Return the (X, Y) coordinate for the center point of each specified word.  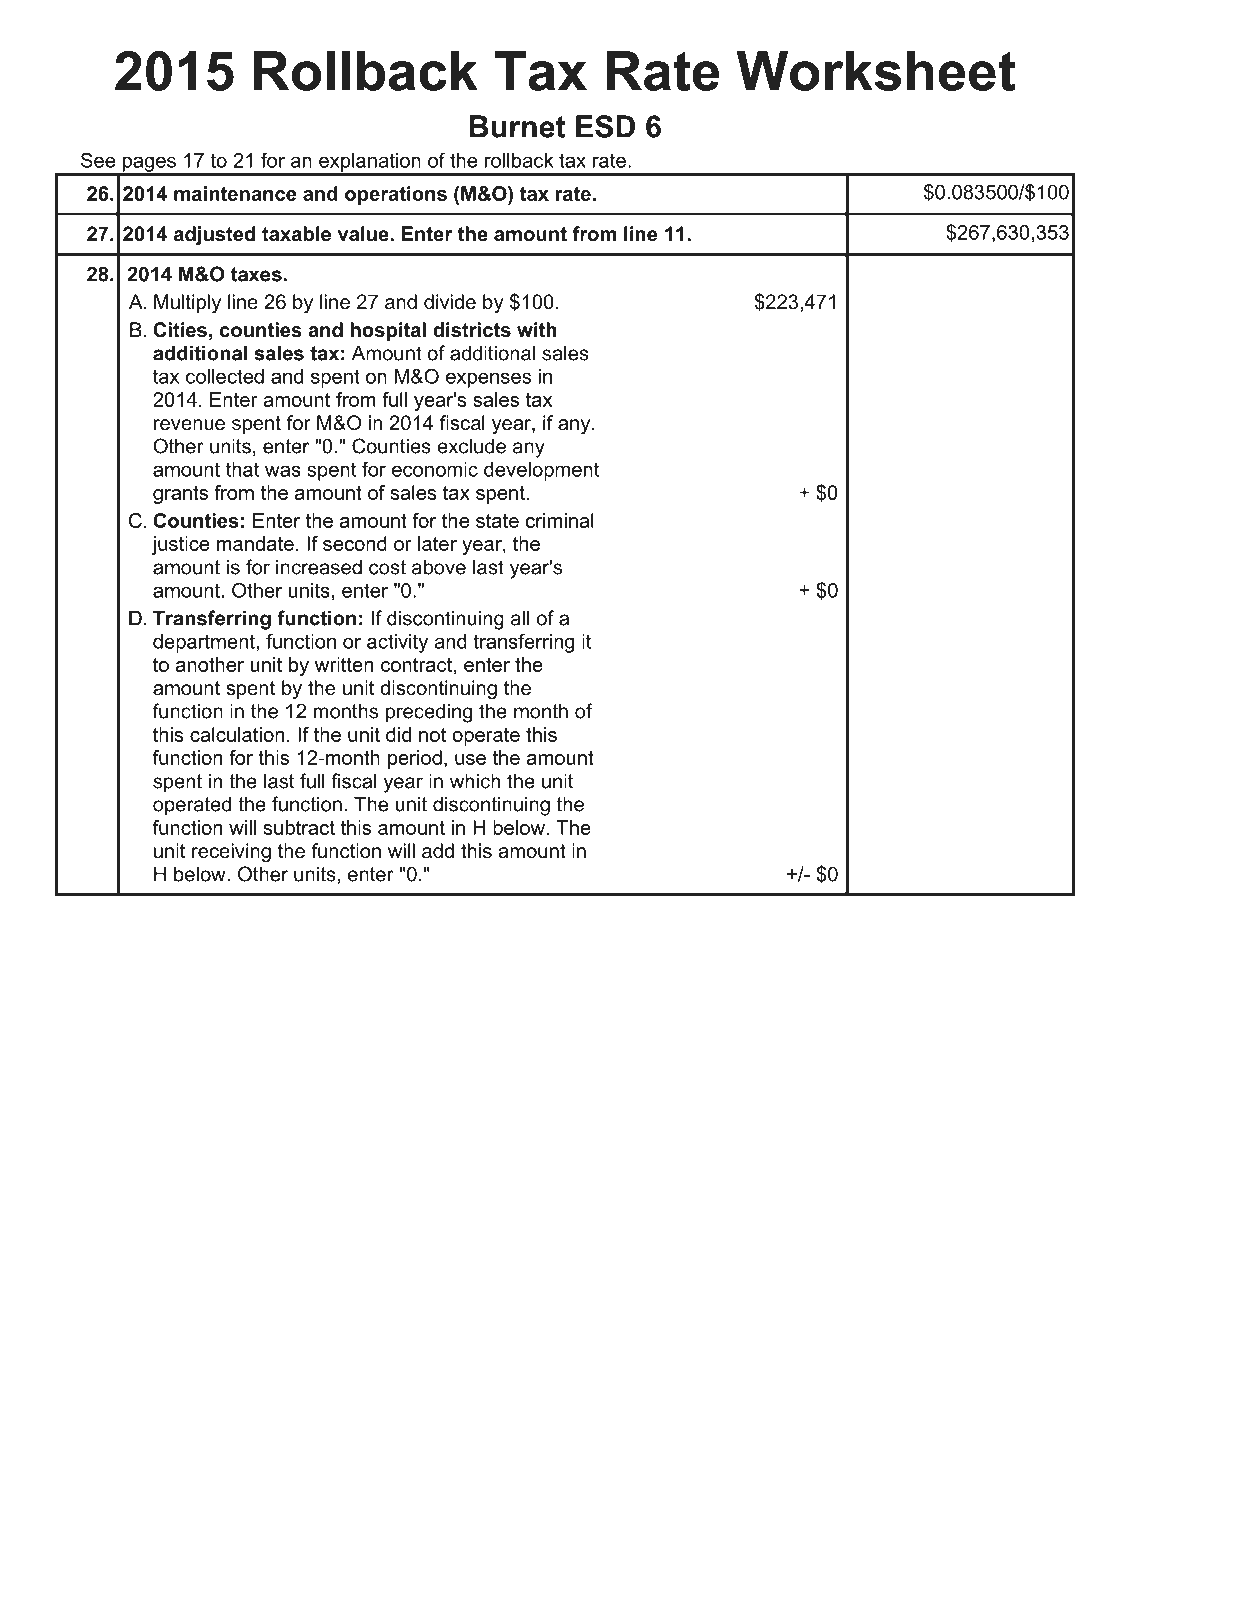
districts (472, 330)
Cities (180, 330)
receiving (231, 853)
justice (180, 545)
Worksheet (876, 71)
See (98, 160)
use (470, 759)
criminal (560, 520)
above (439, 567)
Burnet (518, 126)
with (537, 329)
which (475, 781)
